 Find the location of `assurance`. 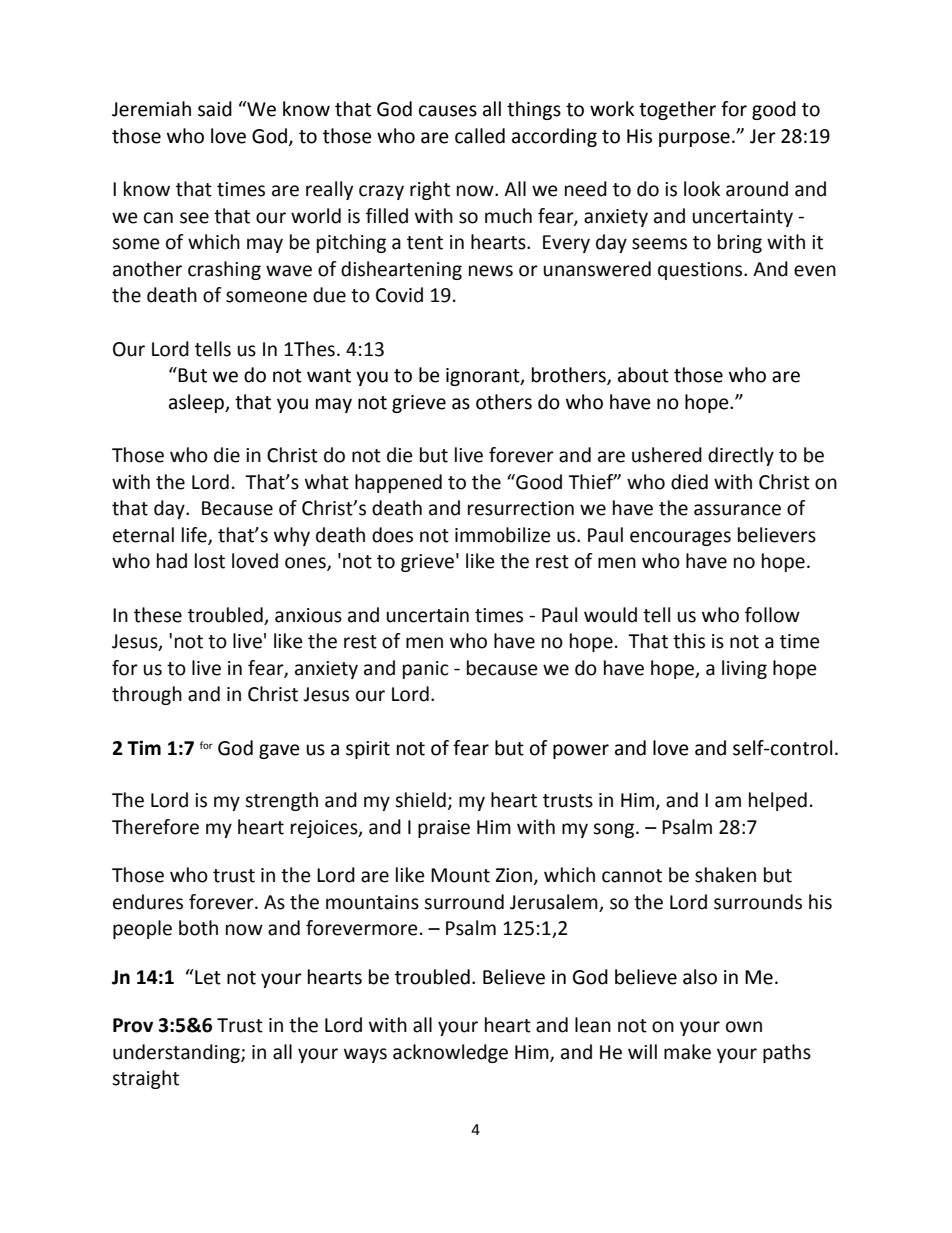

assurance is located at coordinates (737, 510).
